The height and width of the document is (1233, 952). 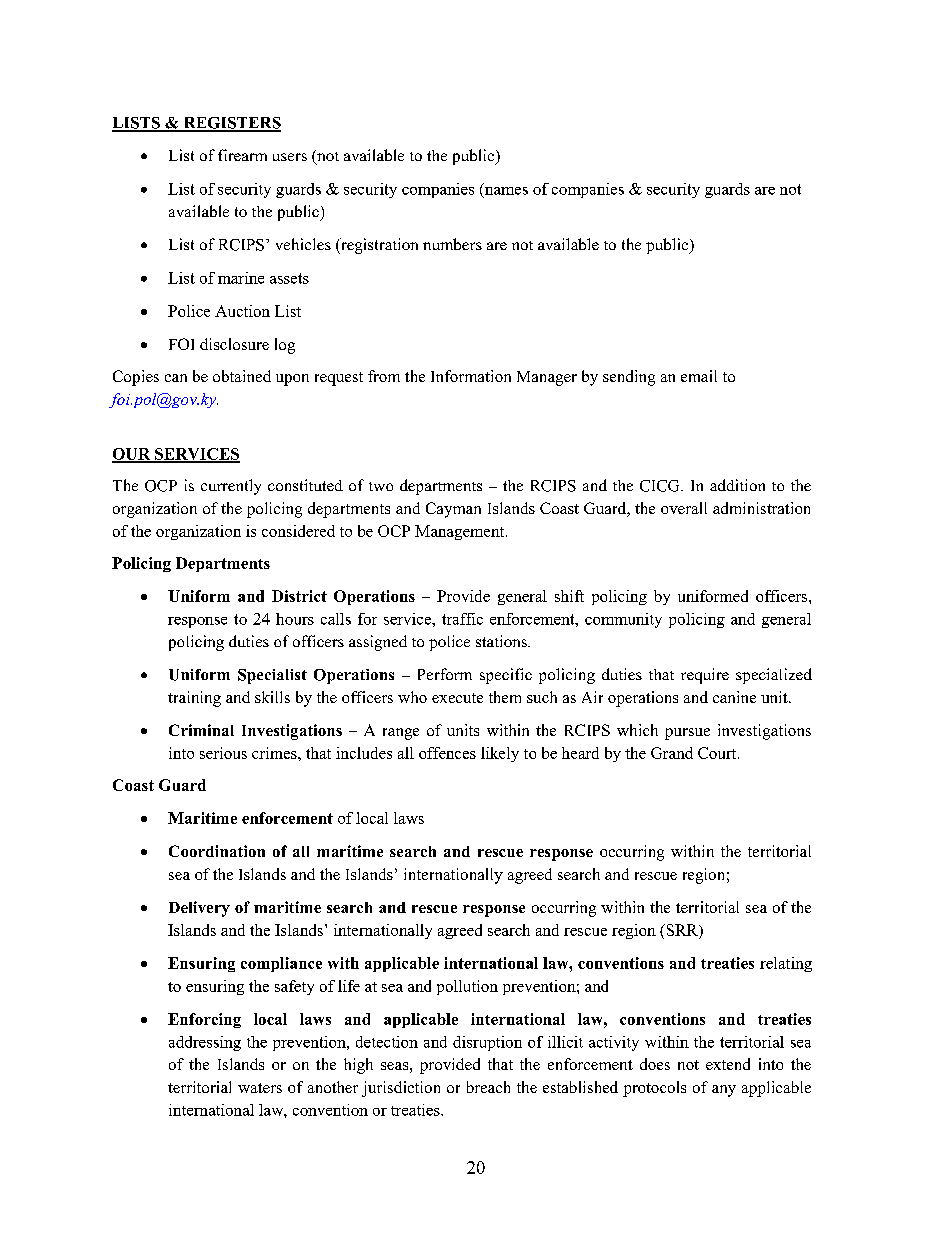 I want to click on addressing, so click(x=205, y=1043).
